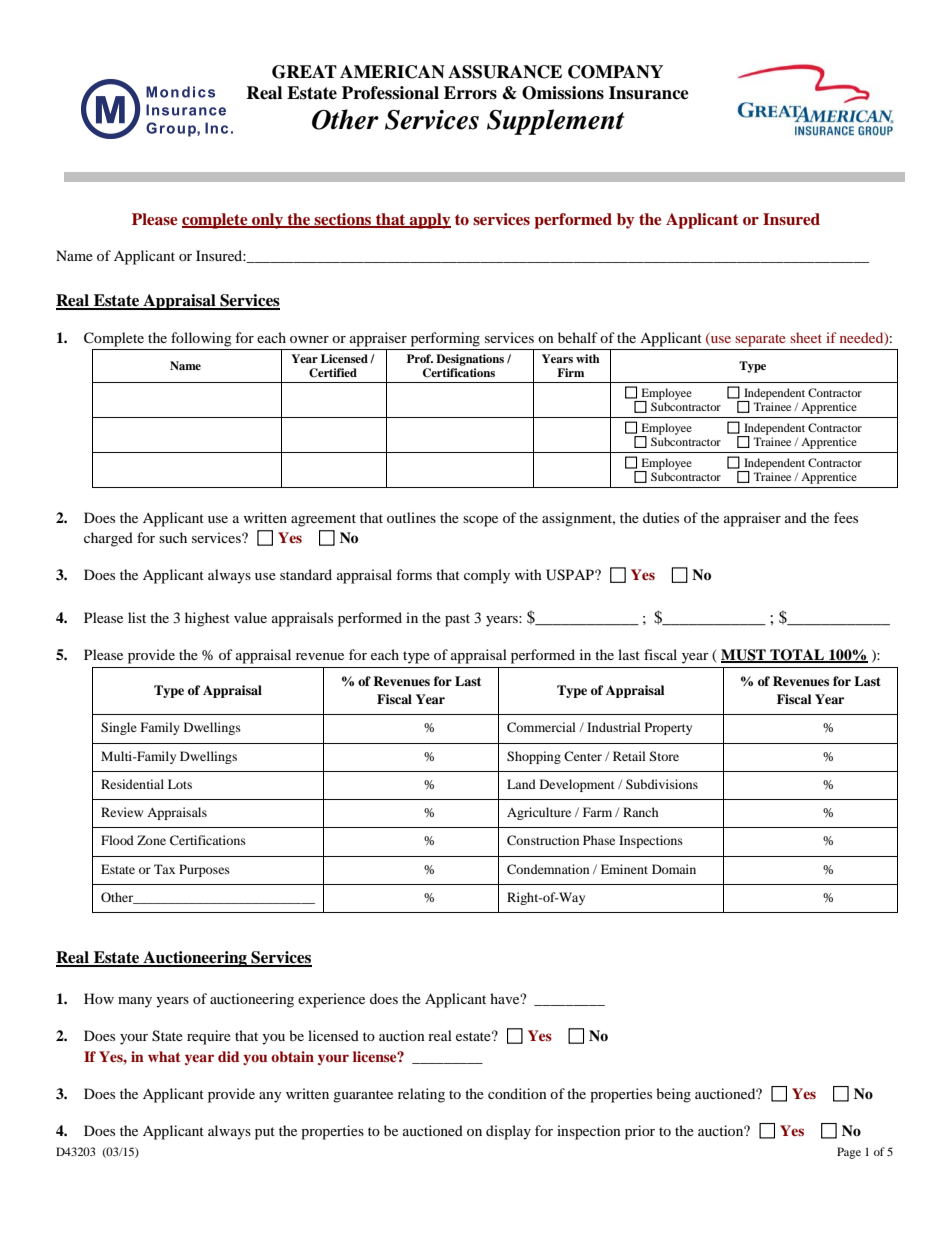 The image size is (952, 1233). What do you see at coordinates (173, 537) in the document?
I see `such` at bounding box center [173, 537].
